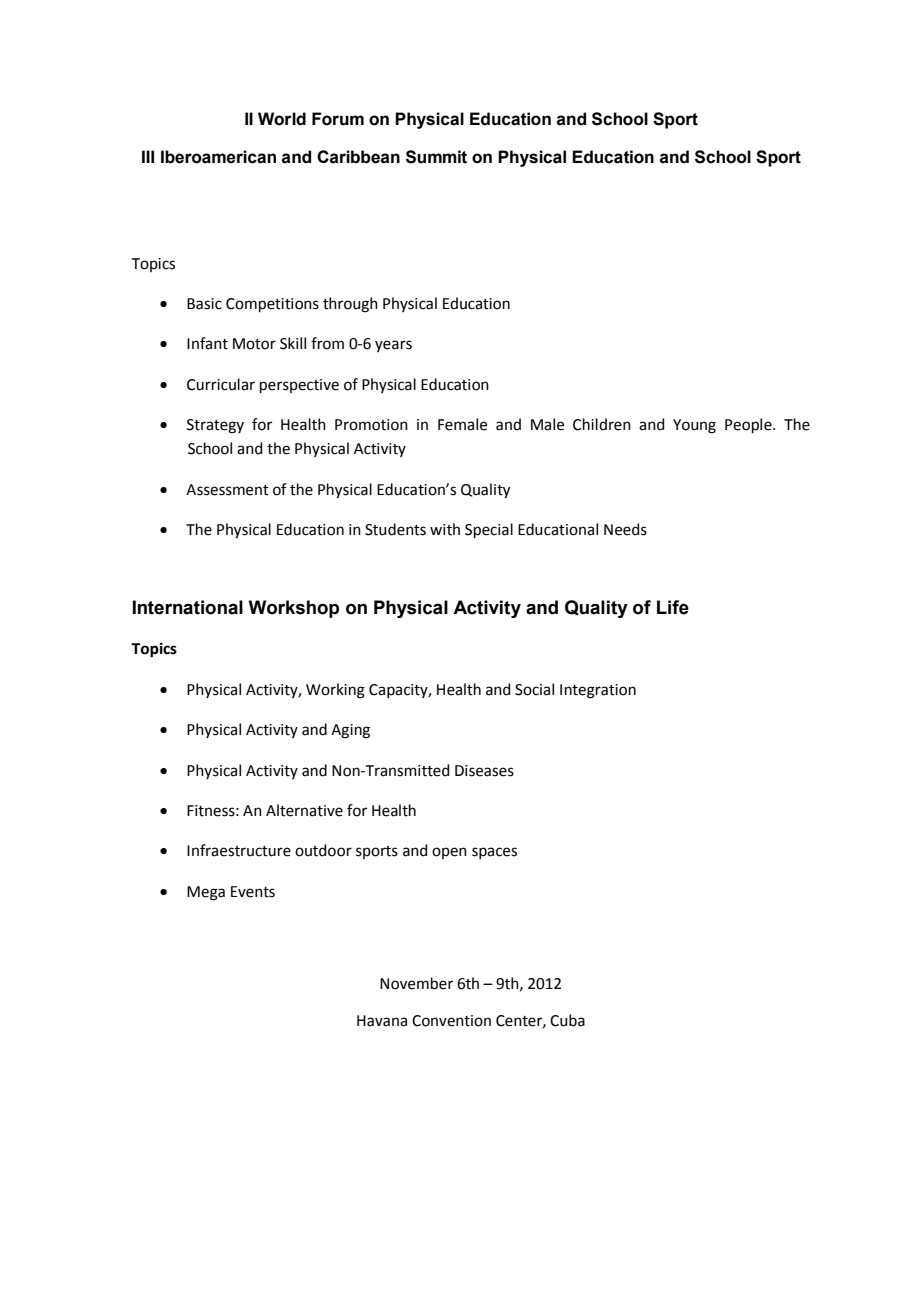  Describe the element at coordinates (436, 157) in the page. I see `Summit` at that location.
